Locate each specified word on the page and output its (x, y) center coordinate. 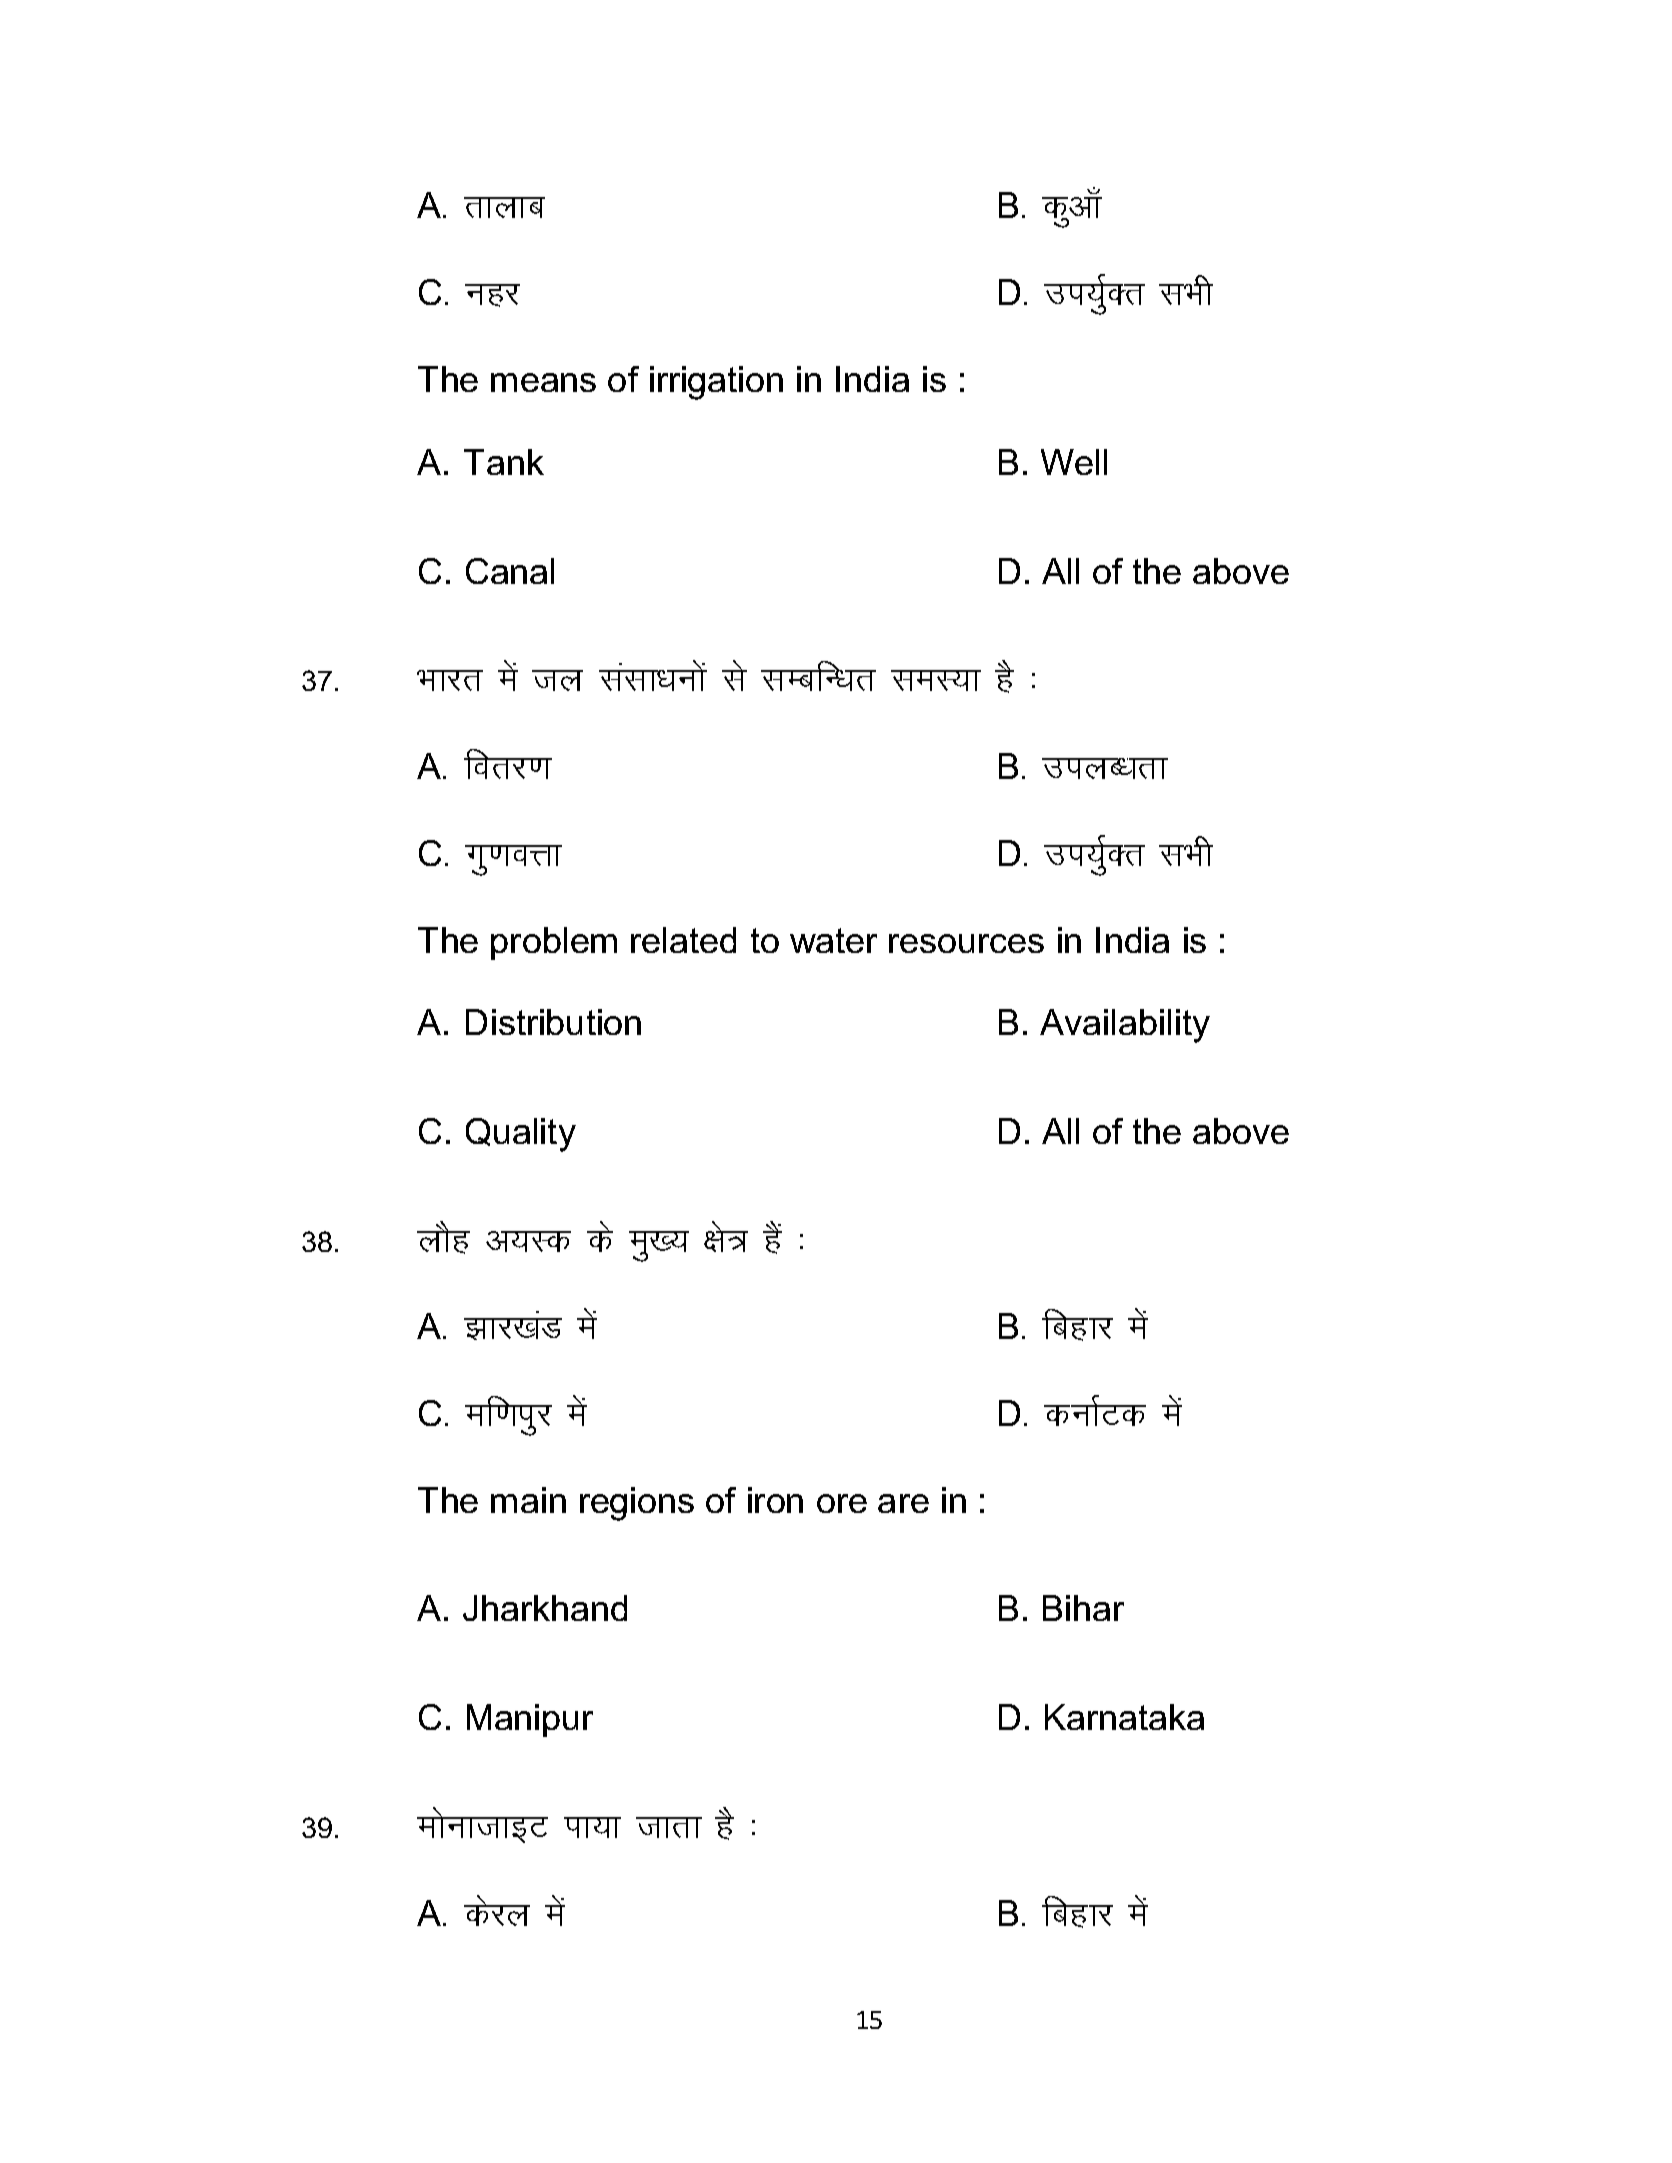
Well (1074, 462)
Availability (1125, 1026)
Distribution (553, 1022)
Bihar (1083, 1608)
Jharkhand (545, 1608)
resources (966, 943)
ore (842, 1503)
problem (554, 943)
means (543, 382)
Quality (521, 1135)
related (683, 940)
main (528, 1500)
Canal (510, 571)
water (833, 940)
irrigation (716, 383)
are (903, 1503)
